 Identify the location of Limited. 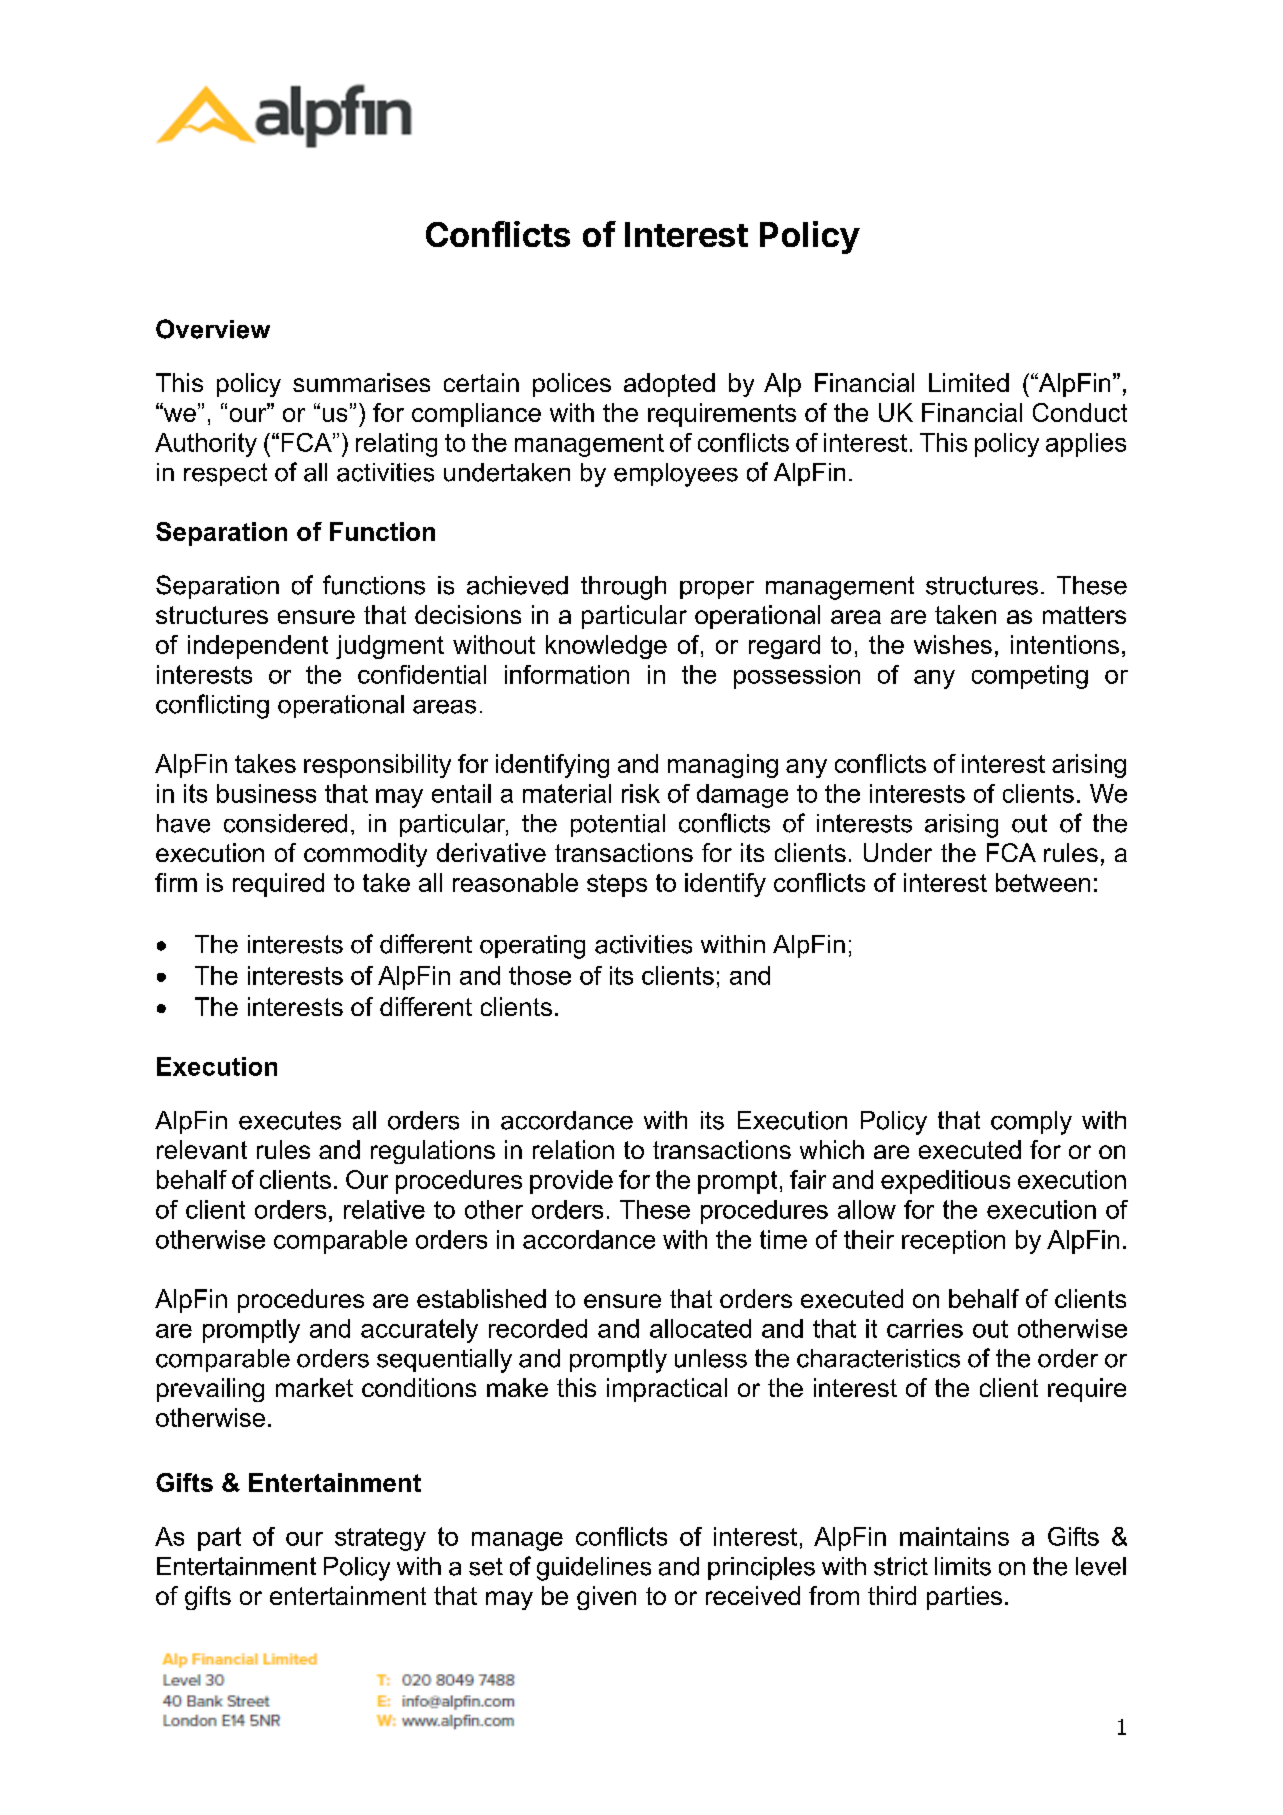
(969, 382).
